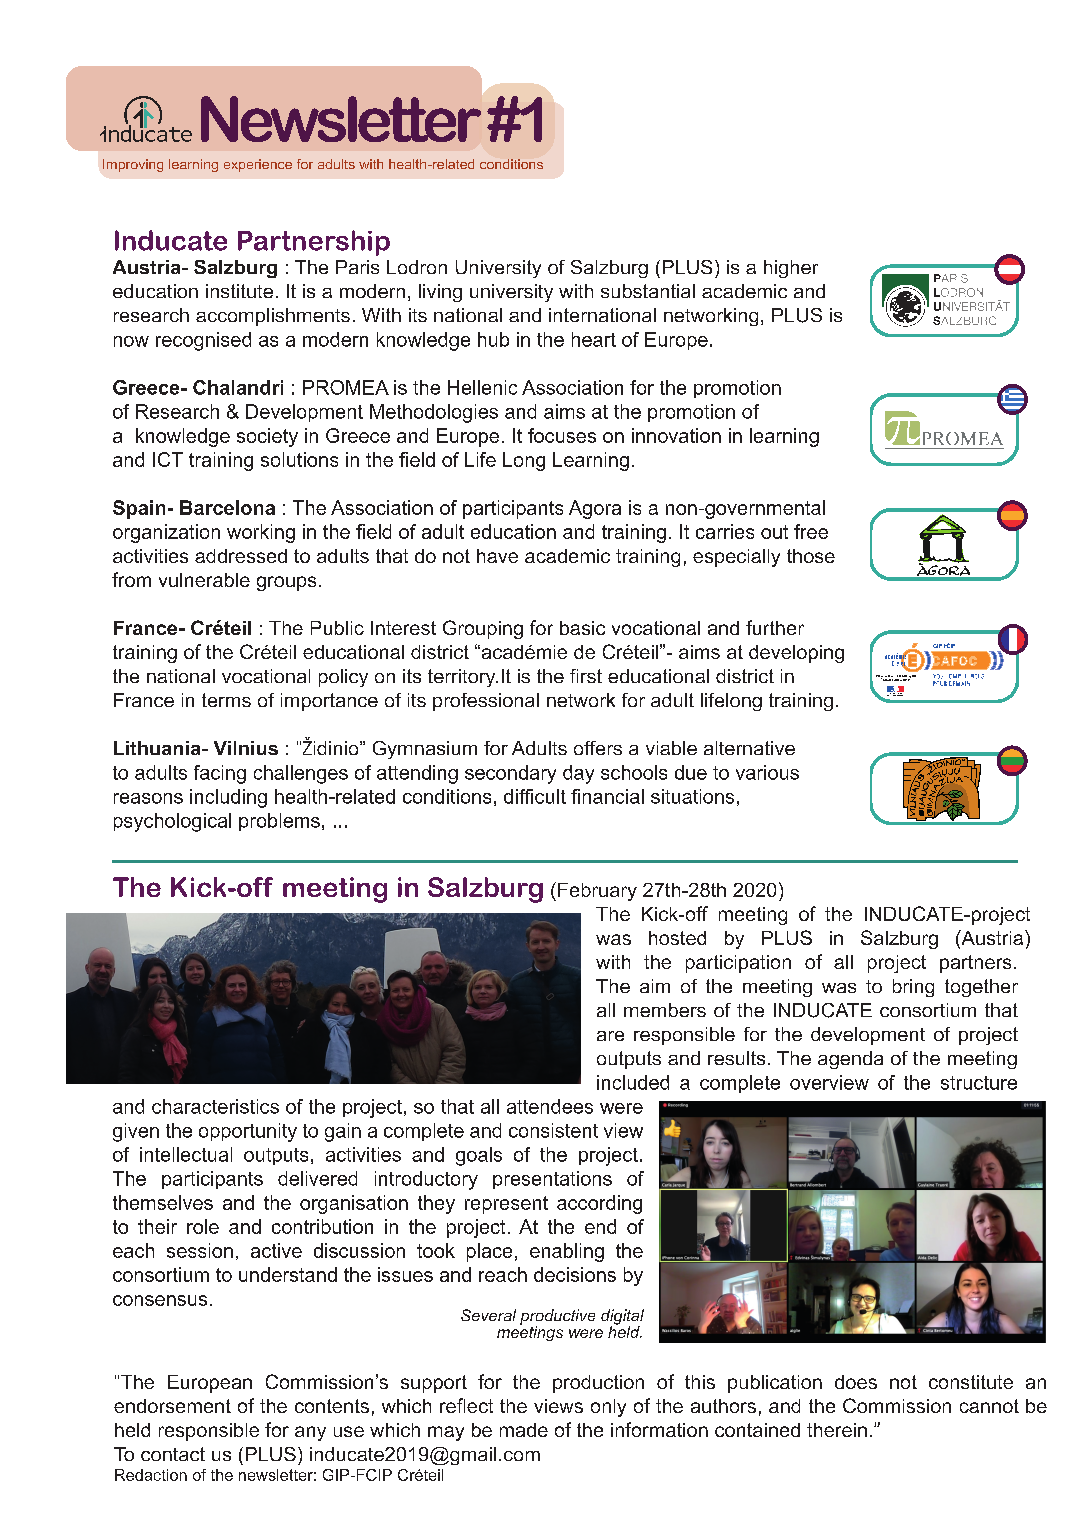 The width and height of the image is (1085, 1535). What do you see at coordinates (837, 1430) in the image?
I see `therein` at bounding box center [837, 1430].
